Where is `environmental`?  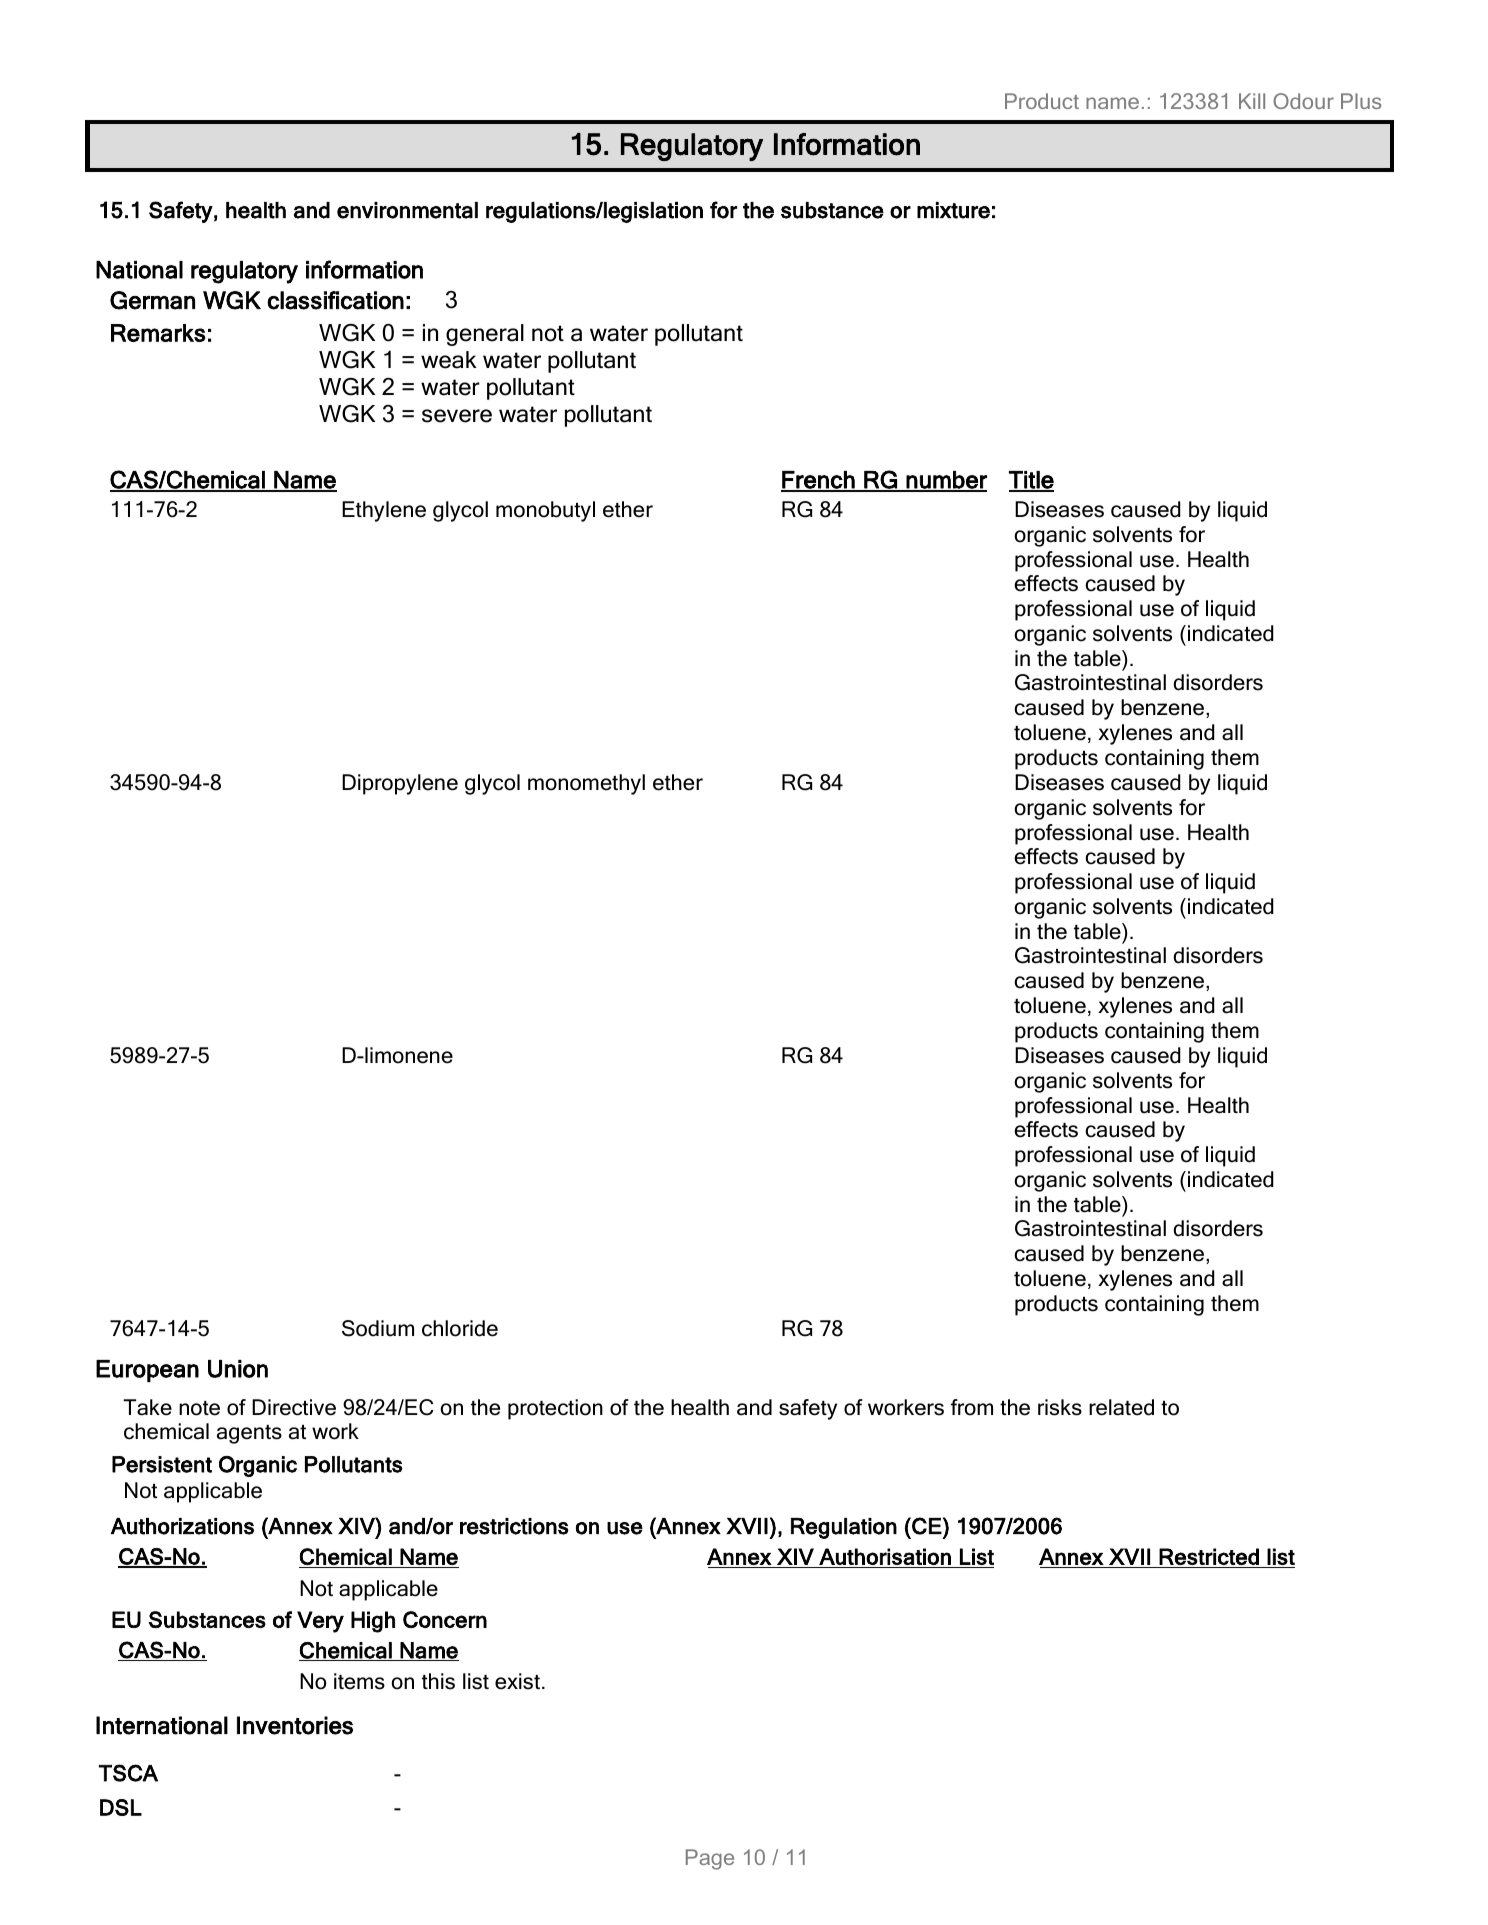
environmental is located at coordinates (407, 210).
